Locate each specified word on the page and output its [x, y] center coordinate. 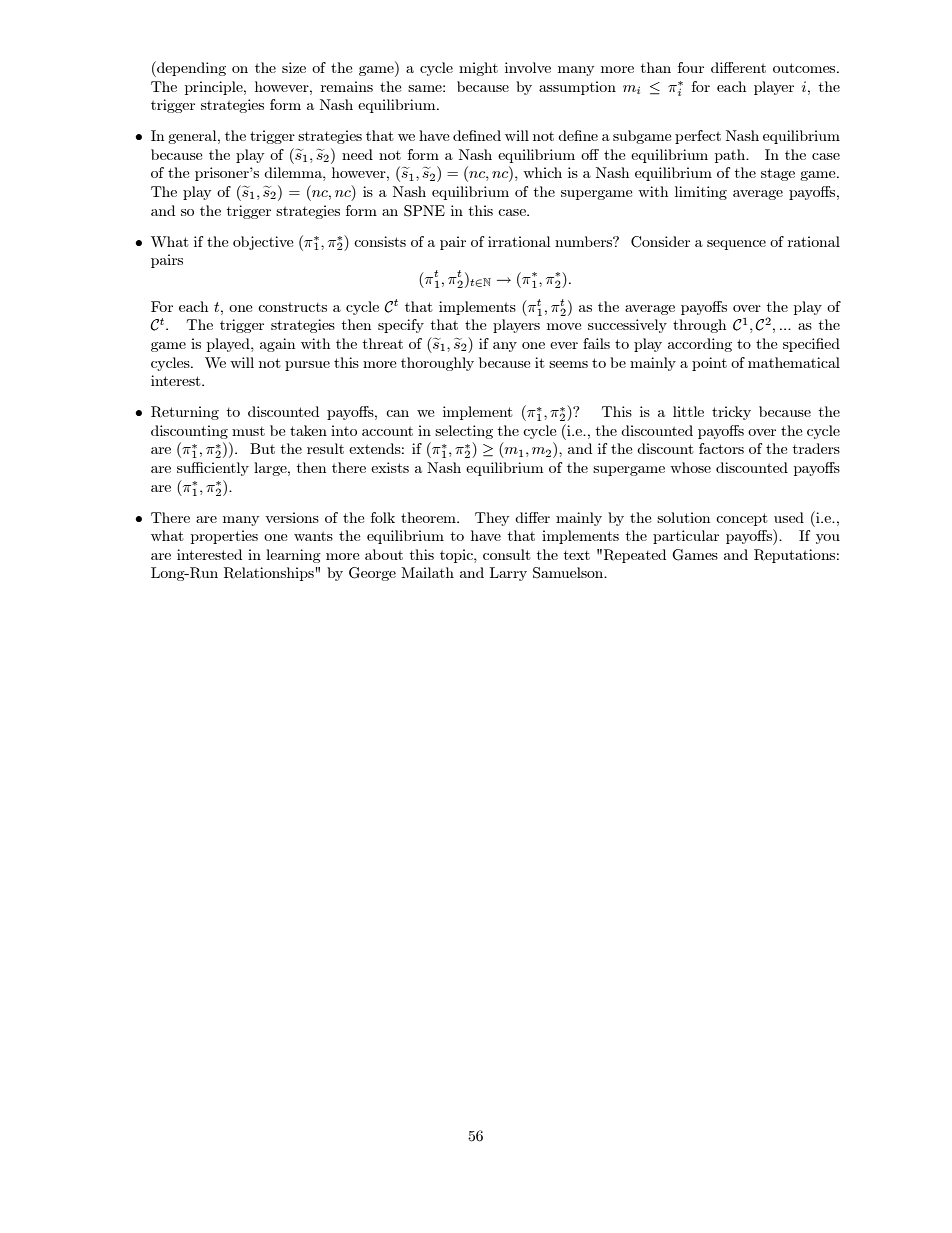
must [248, 431]
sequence [736, 245]
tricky [731, 413]
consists [380, 241]
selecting [464, 432]
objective [263, 243]
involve [528, 67]
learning [293, 556]
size [294, 67]
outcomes [805, 68]
